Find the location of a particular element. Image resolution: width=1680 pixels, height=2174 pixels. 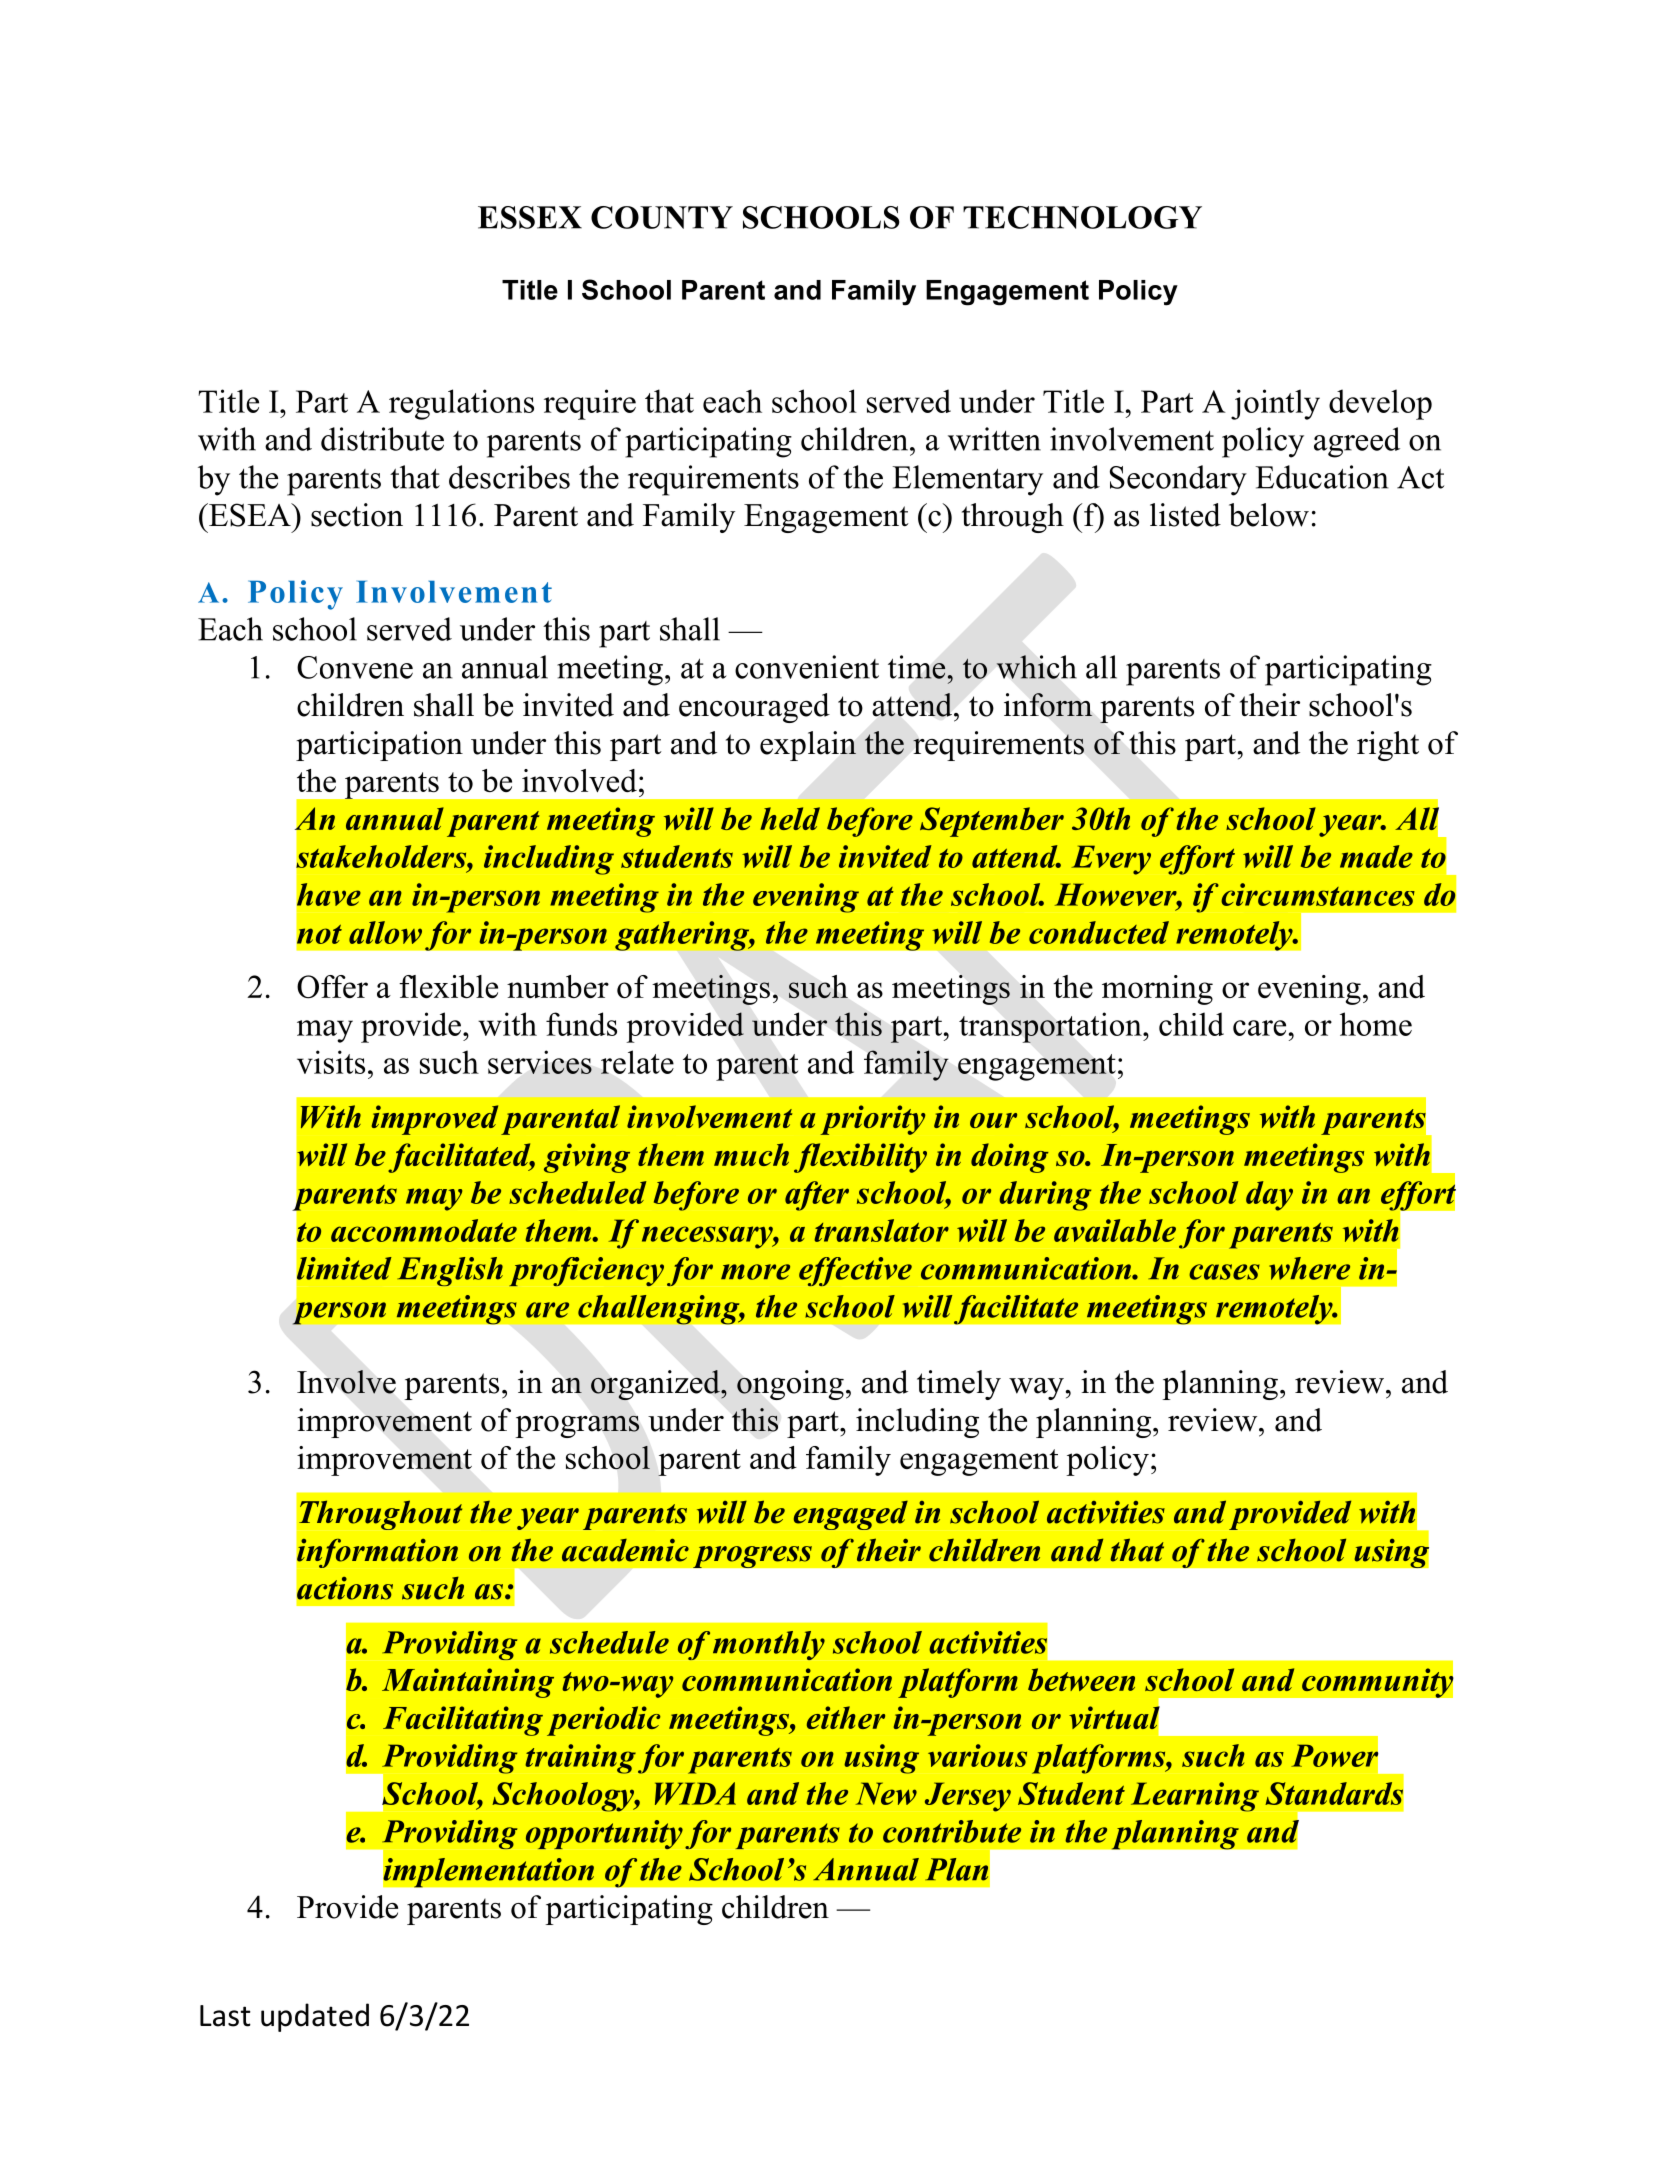

ESSEX is located at coordinates (530, 217).
